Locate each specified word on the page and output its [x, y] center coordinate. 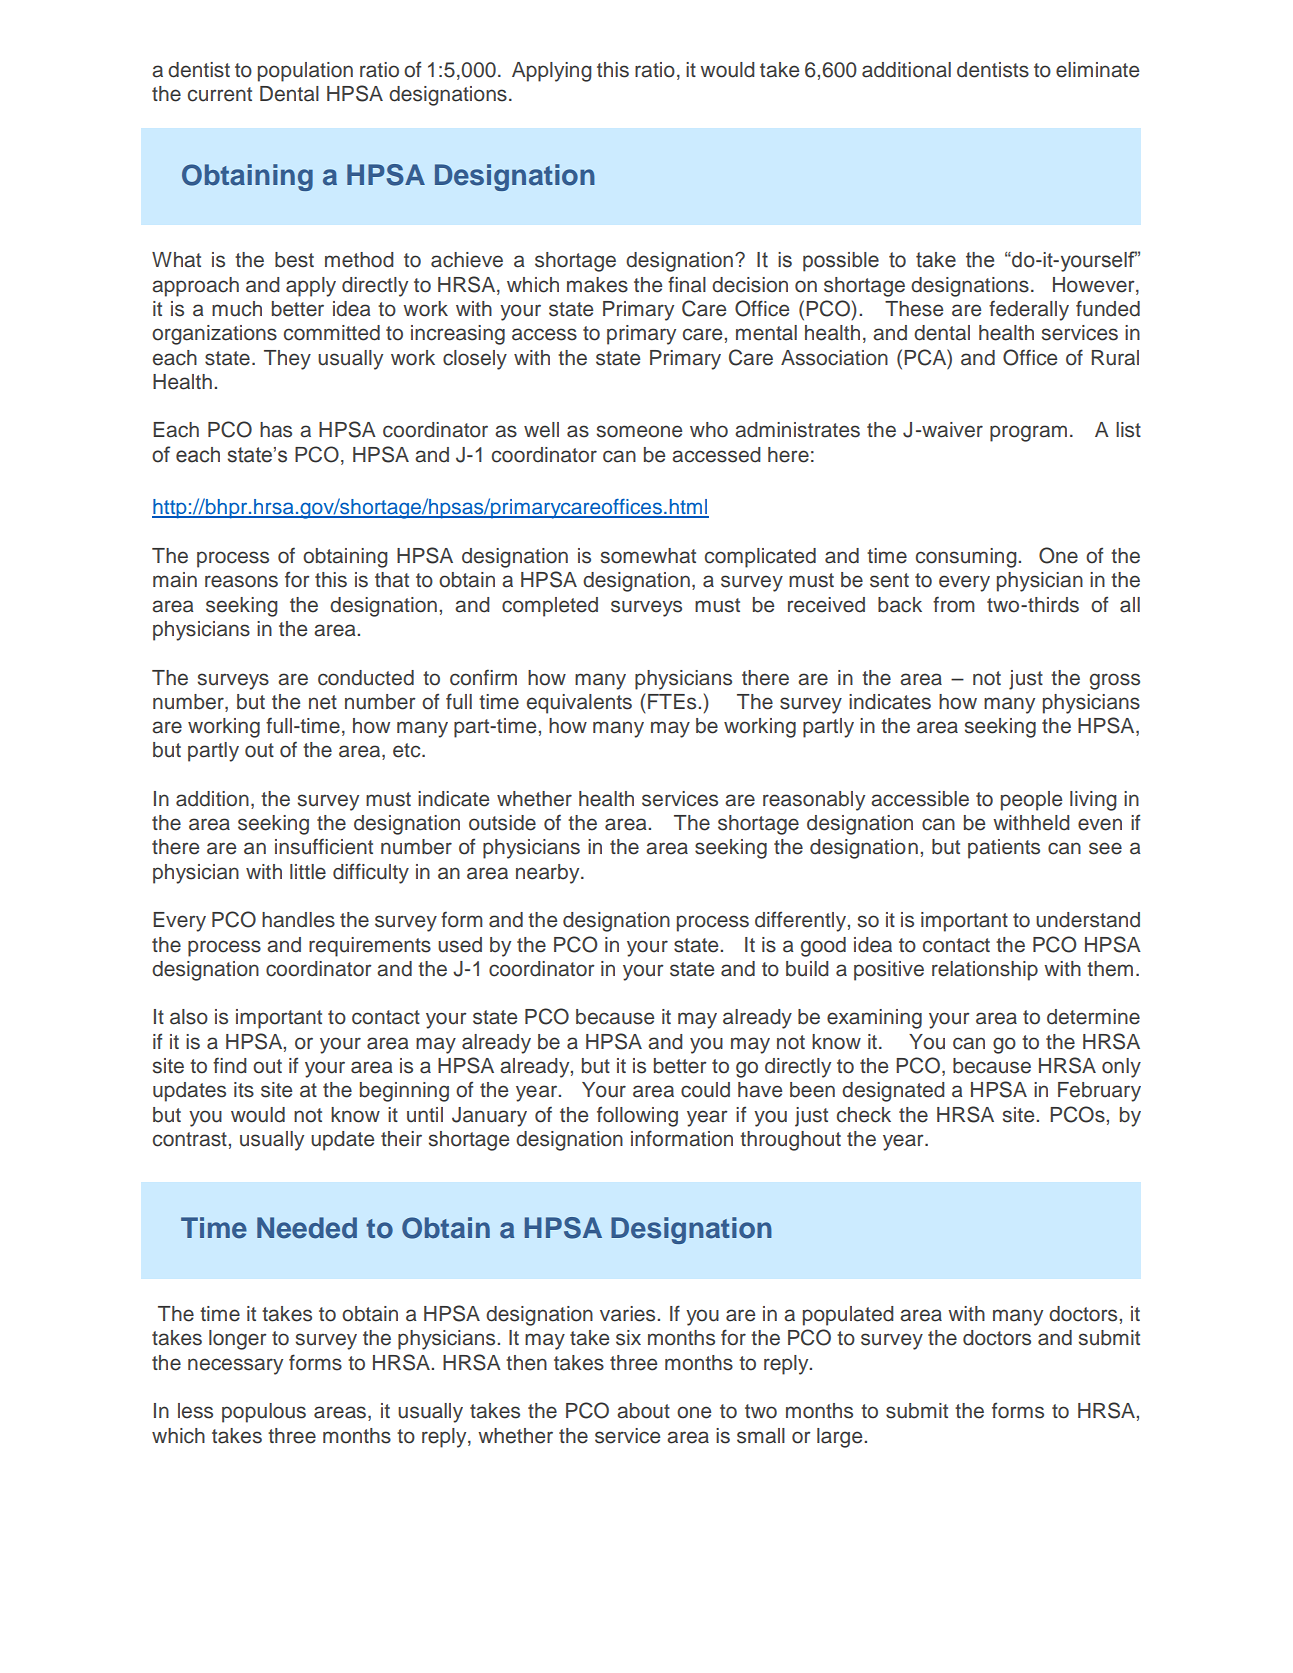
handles [298, 920]
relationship [985, 971]
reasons [241, 581]
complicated [760, 558]
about [643, 1411]
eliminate [1097, 70]
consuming [967, 558]
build [807, 969]
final [687, 284]
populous [264, 1413]
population [305, 72]
